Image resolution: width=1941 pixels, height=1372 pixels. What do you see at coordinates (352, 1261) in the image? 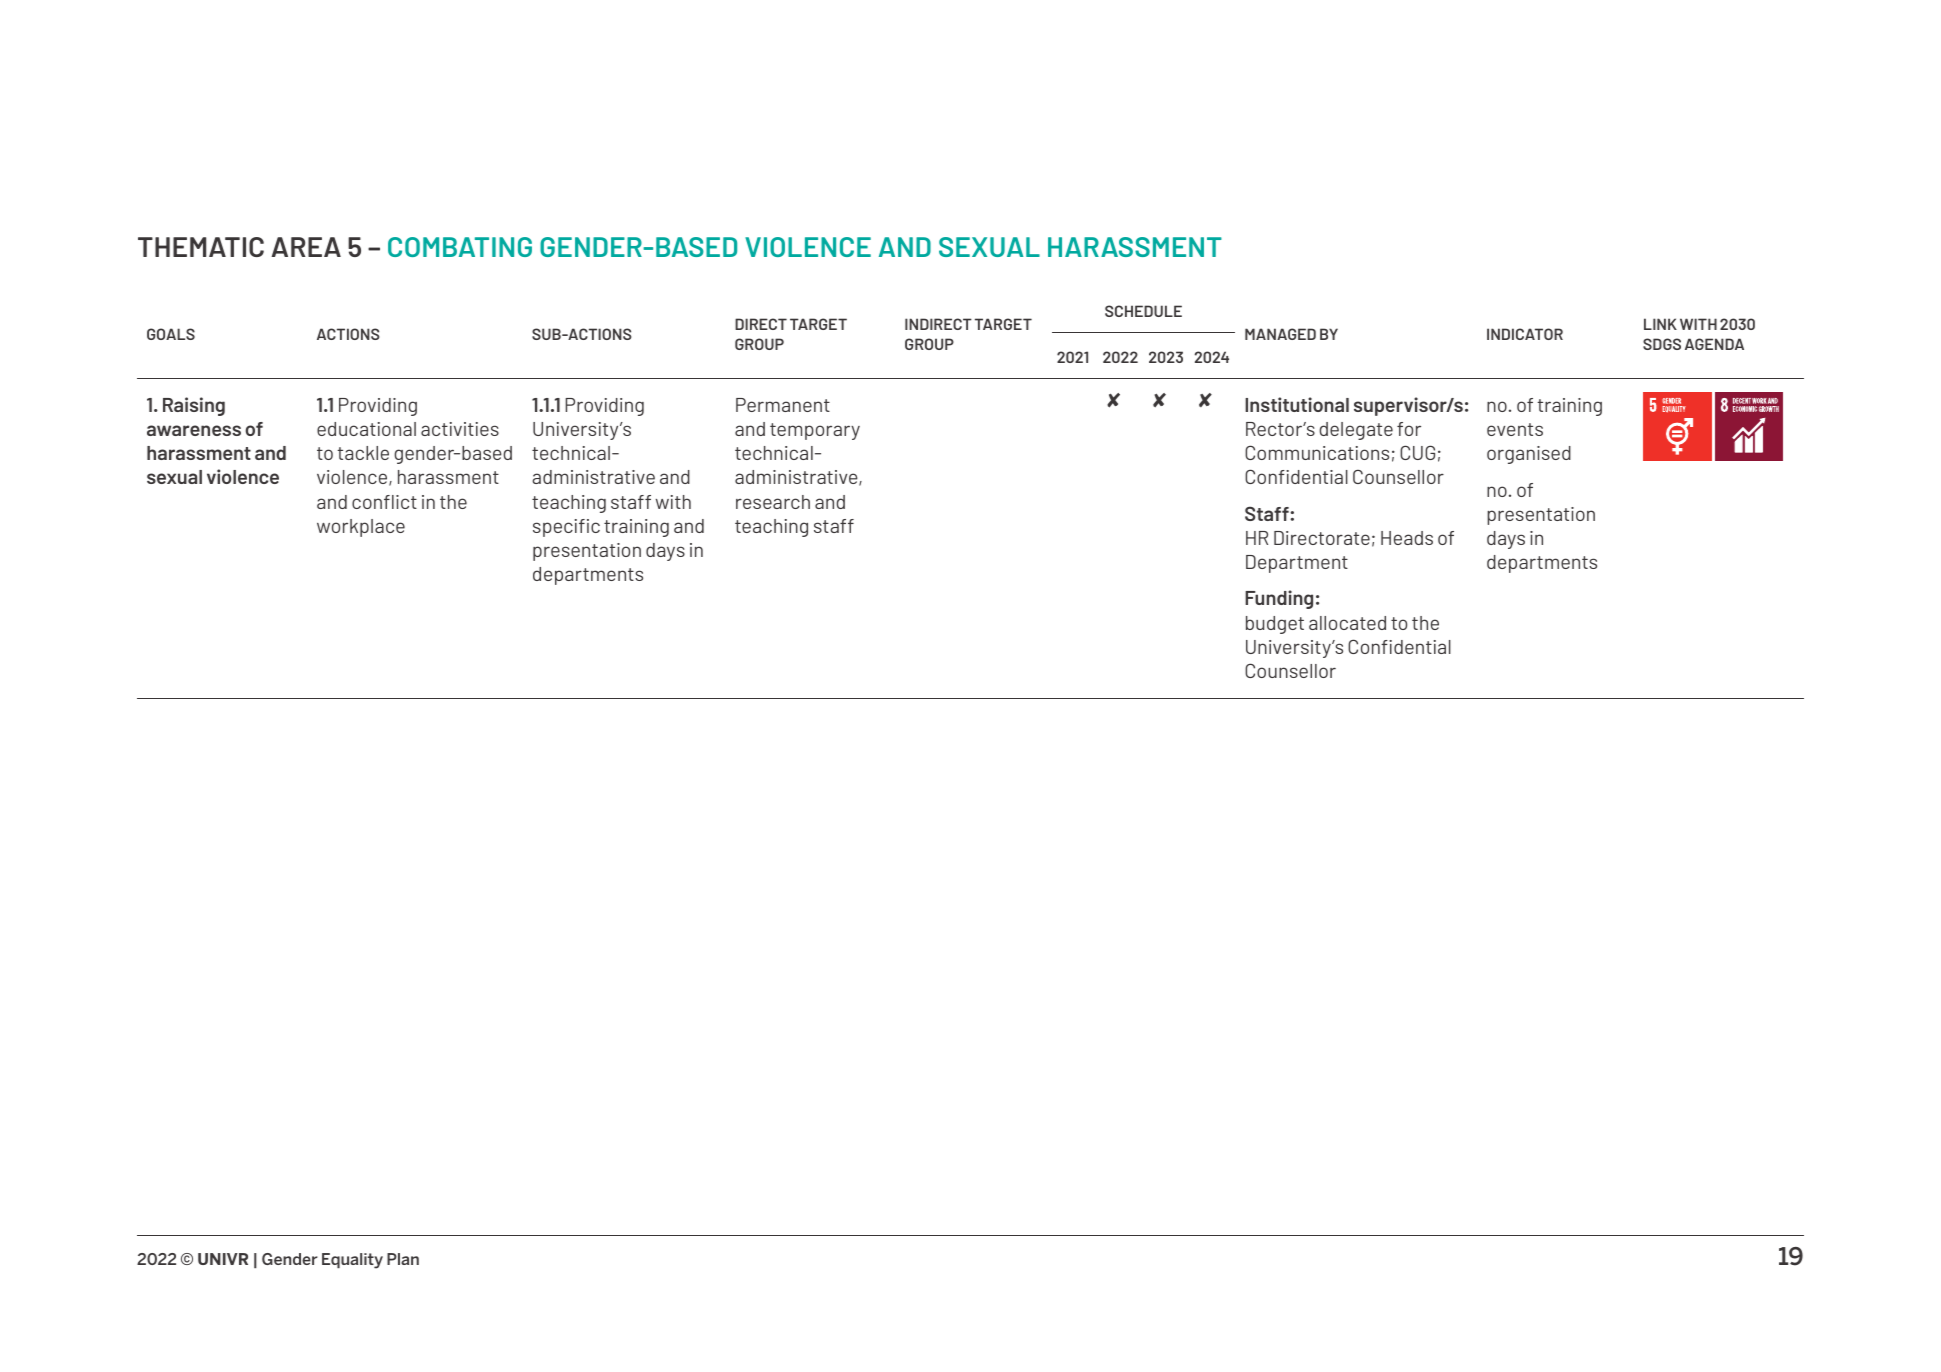
I see `Equality` at bounding box center [352, 1261].
